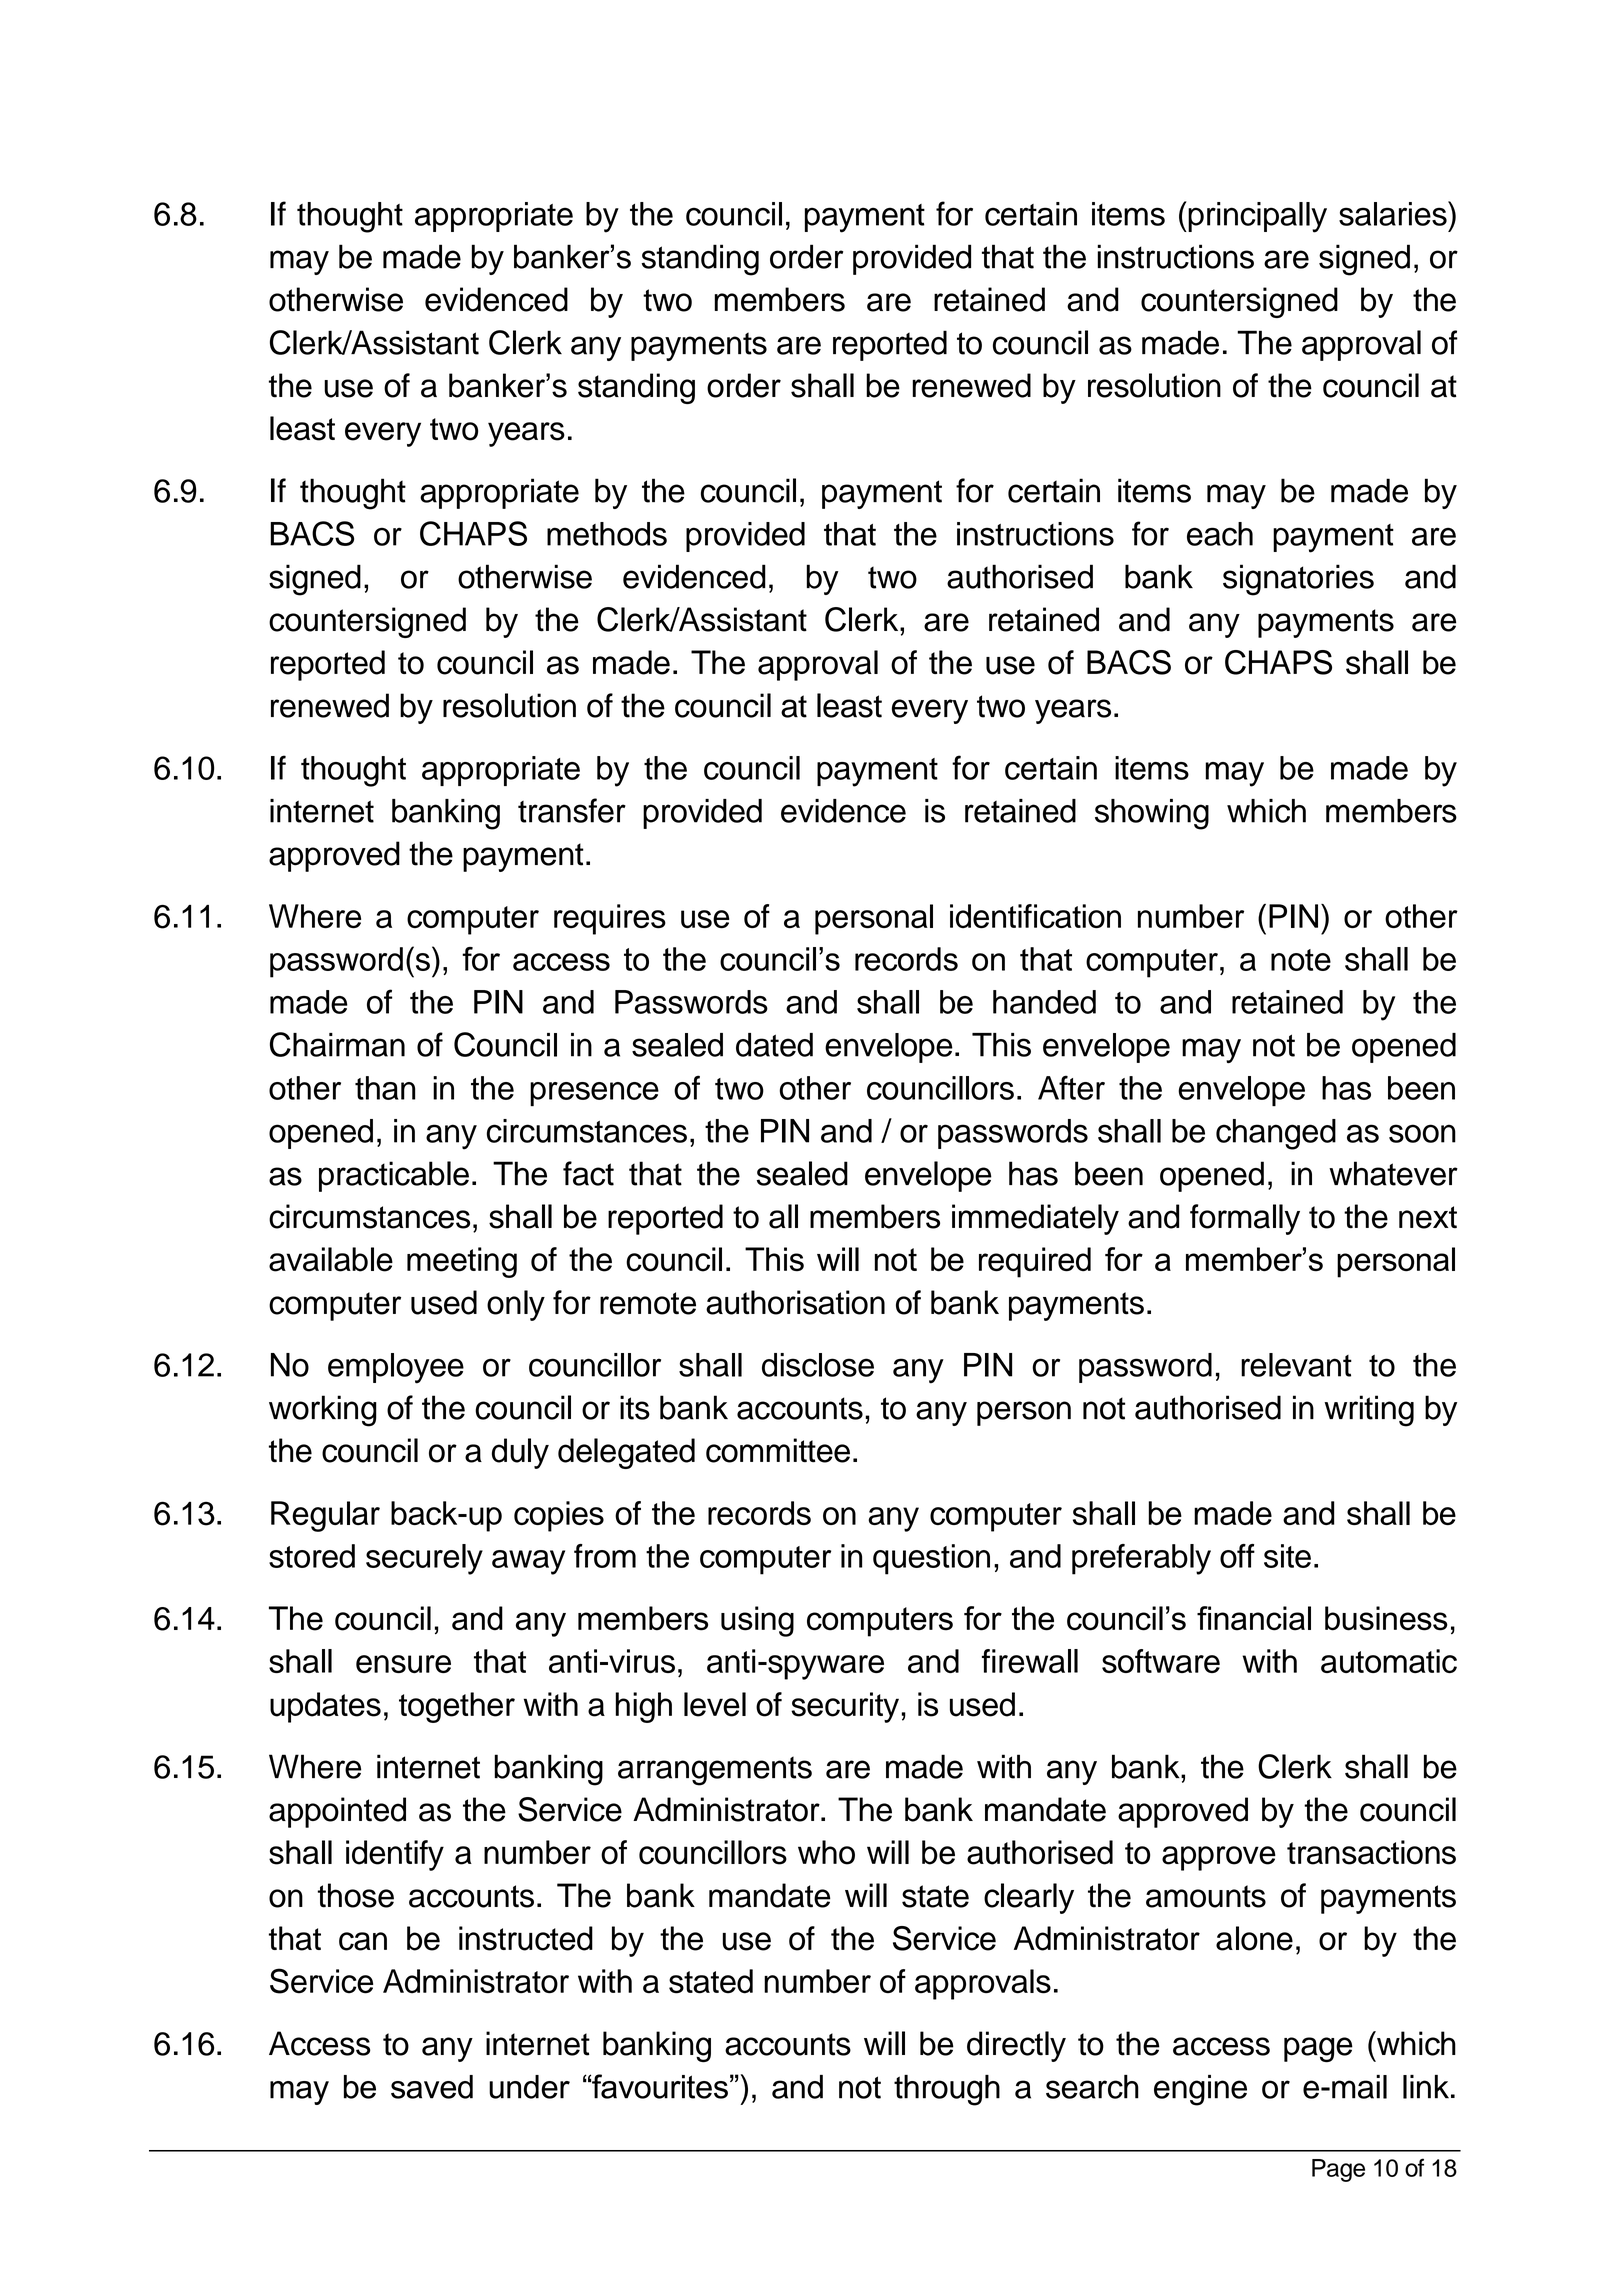  Describe the element at coordinates (396, 1368) in the screenshot. I see `employee` at that location.
